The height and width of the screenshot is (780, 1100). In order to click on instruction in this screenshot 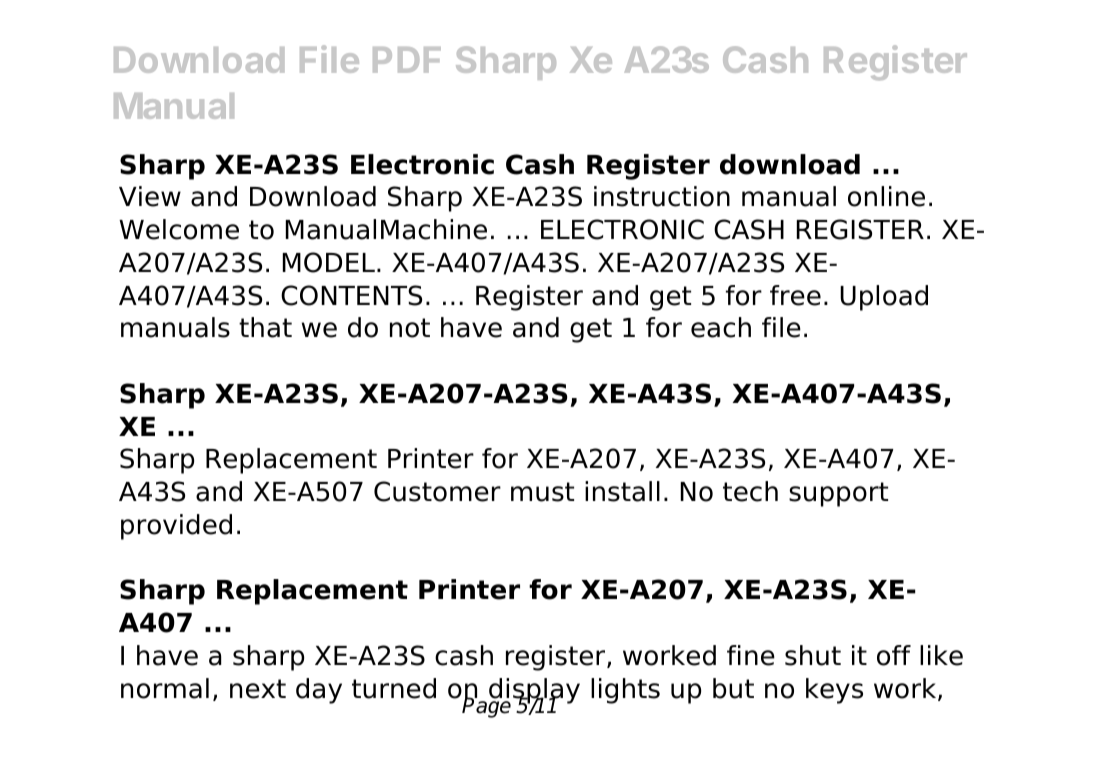, I will do `click(662, 196)`.
